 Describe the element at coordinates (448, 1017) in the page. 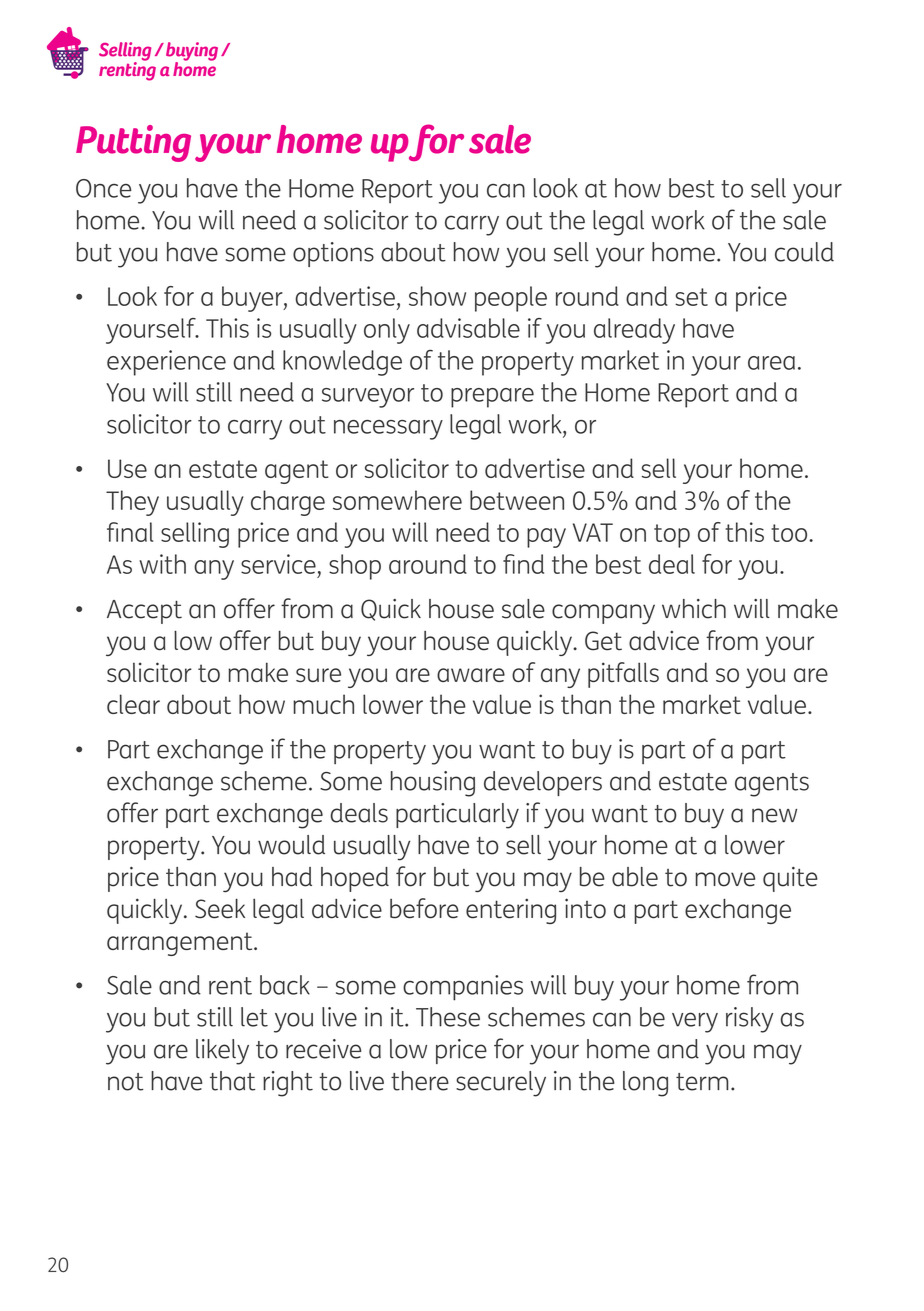

I see `These` at that location.
